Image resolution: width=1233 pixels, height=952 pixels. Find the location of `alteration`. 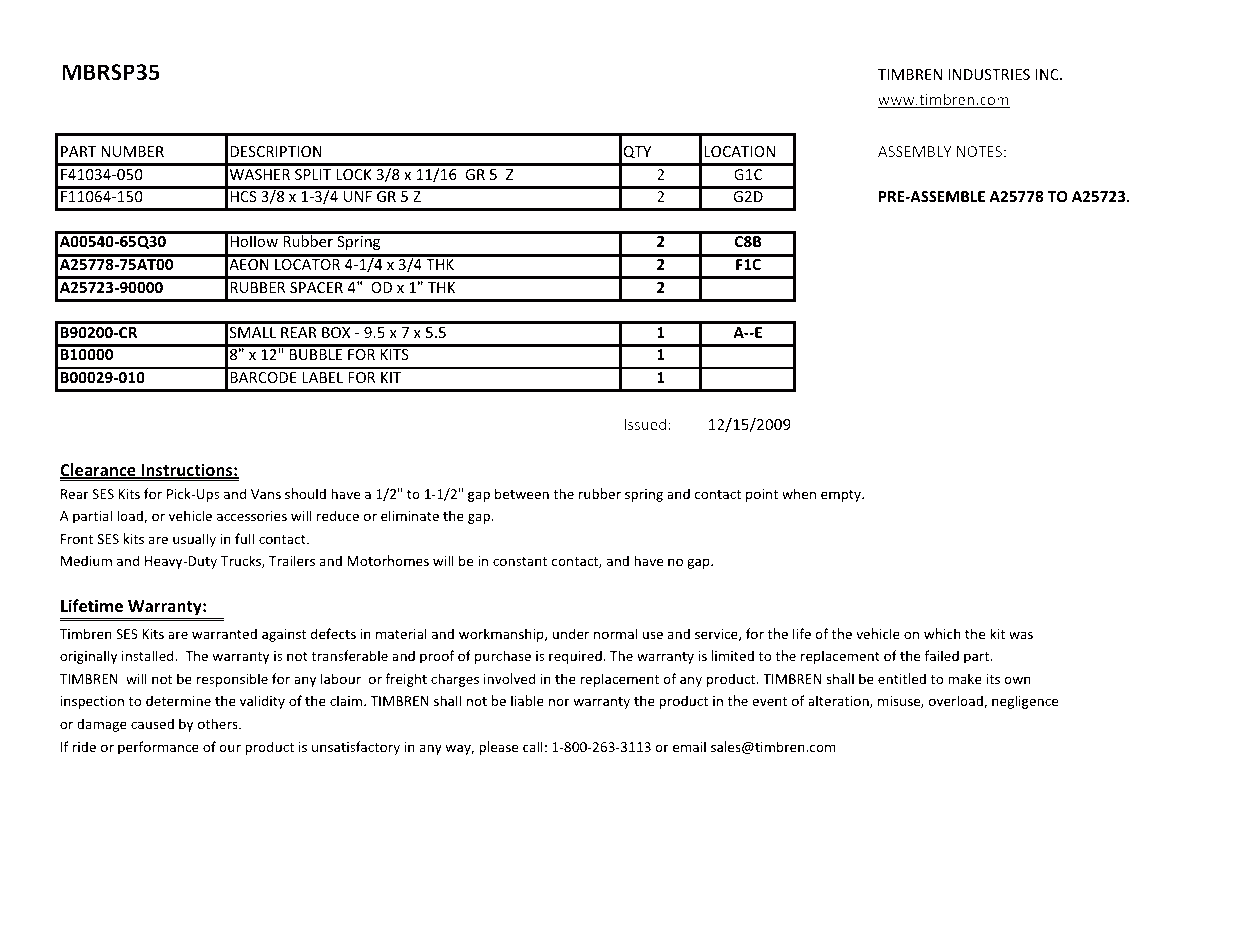

alteration is located at coordinates (839, 701).
